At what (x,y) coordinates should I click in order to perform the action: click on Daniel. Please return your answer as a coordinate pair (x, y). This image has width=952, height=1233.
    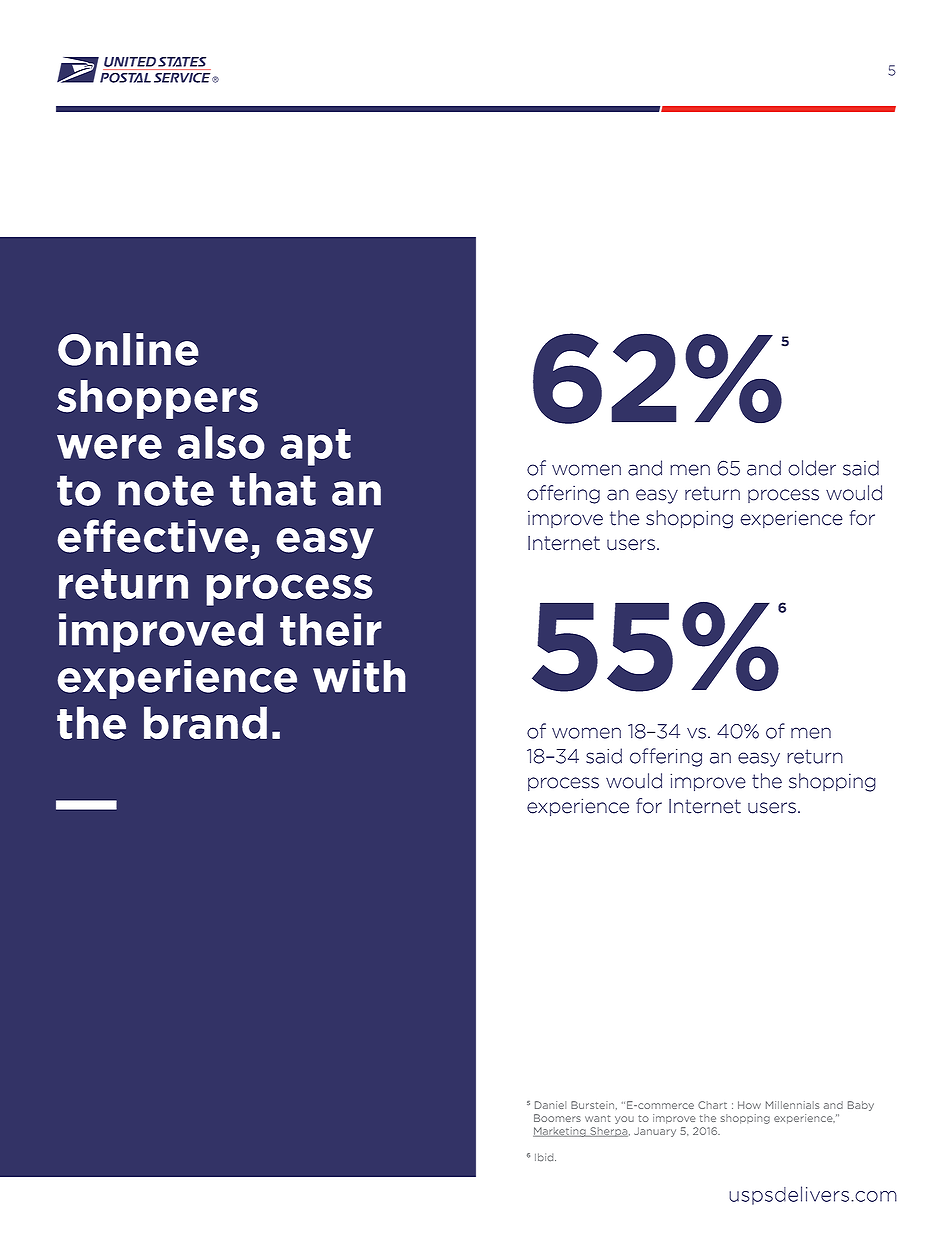
    Looking at the image, I should click on (550, 1105).
